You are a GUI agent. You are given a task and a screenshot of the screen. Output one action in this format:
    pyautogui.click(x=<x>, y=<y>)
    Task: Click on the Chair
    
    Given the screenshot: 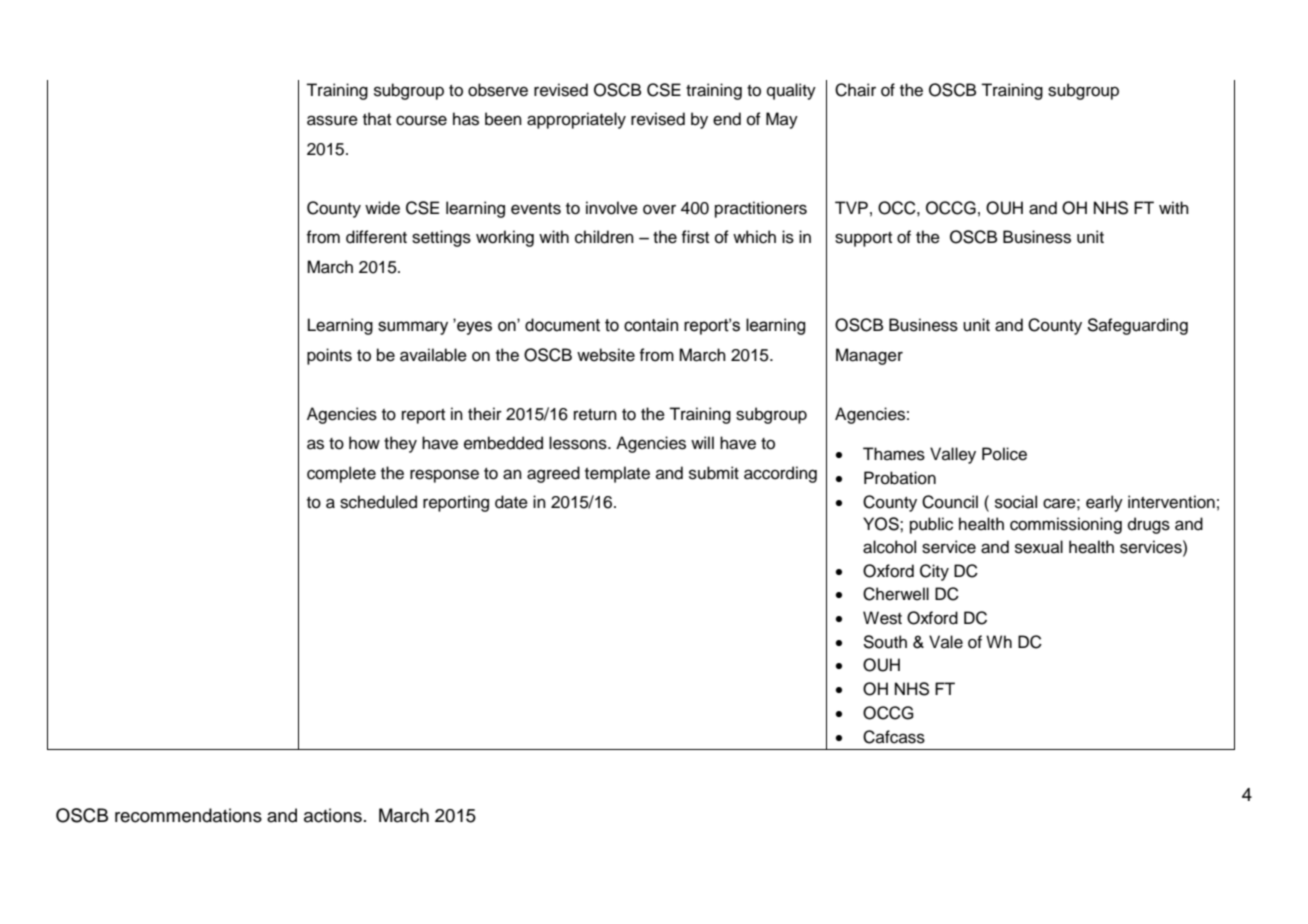 What is the action you would take?
    pyautogui.click(x=855, y=90)
